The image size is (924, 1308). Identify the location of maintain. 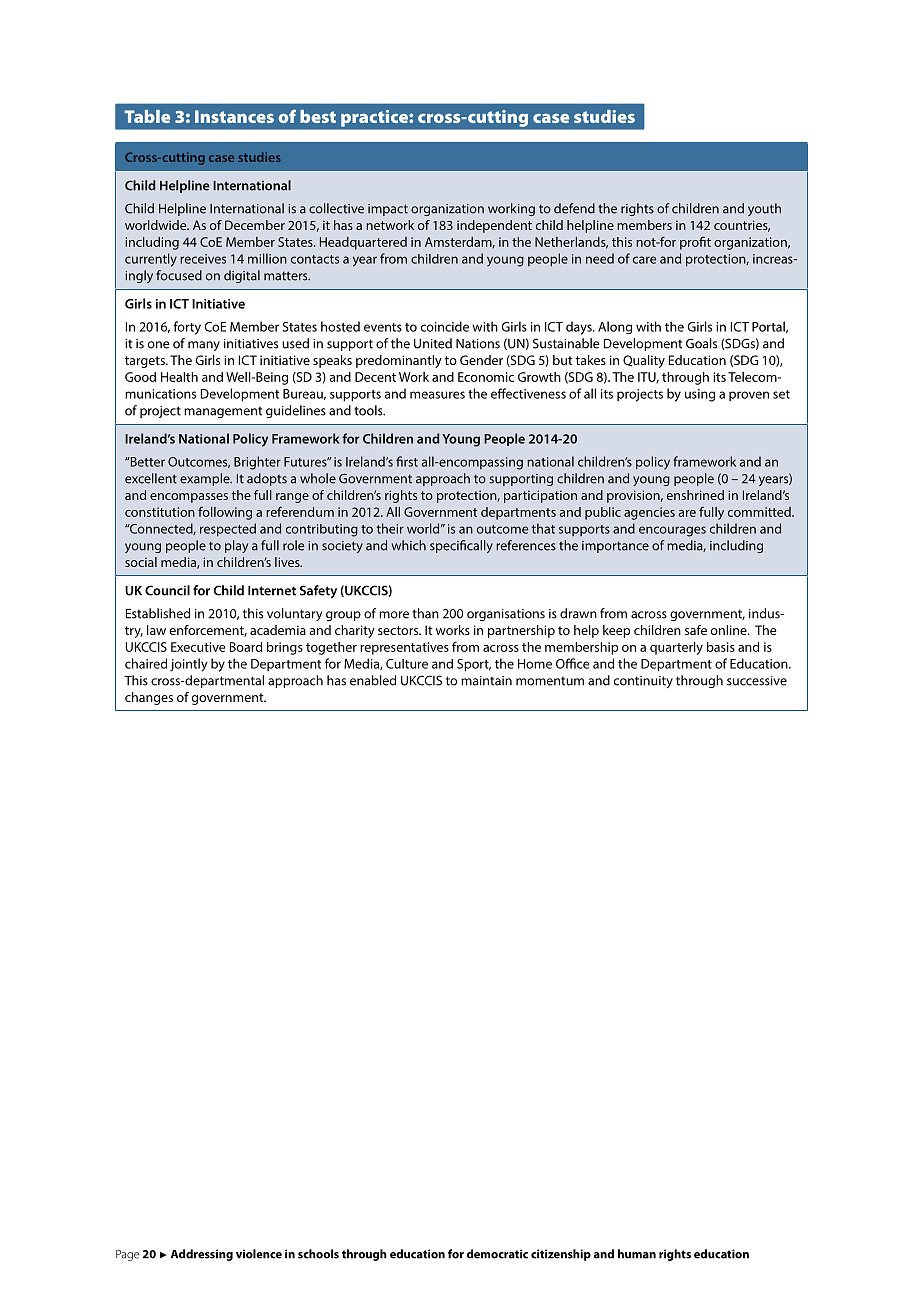
(486, 681).
